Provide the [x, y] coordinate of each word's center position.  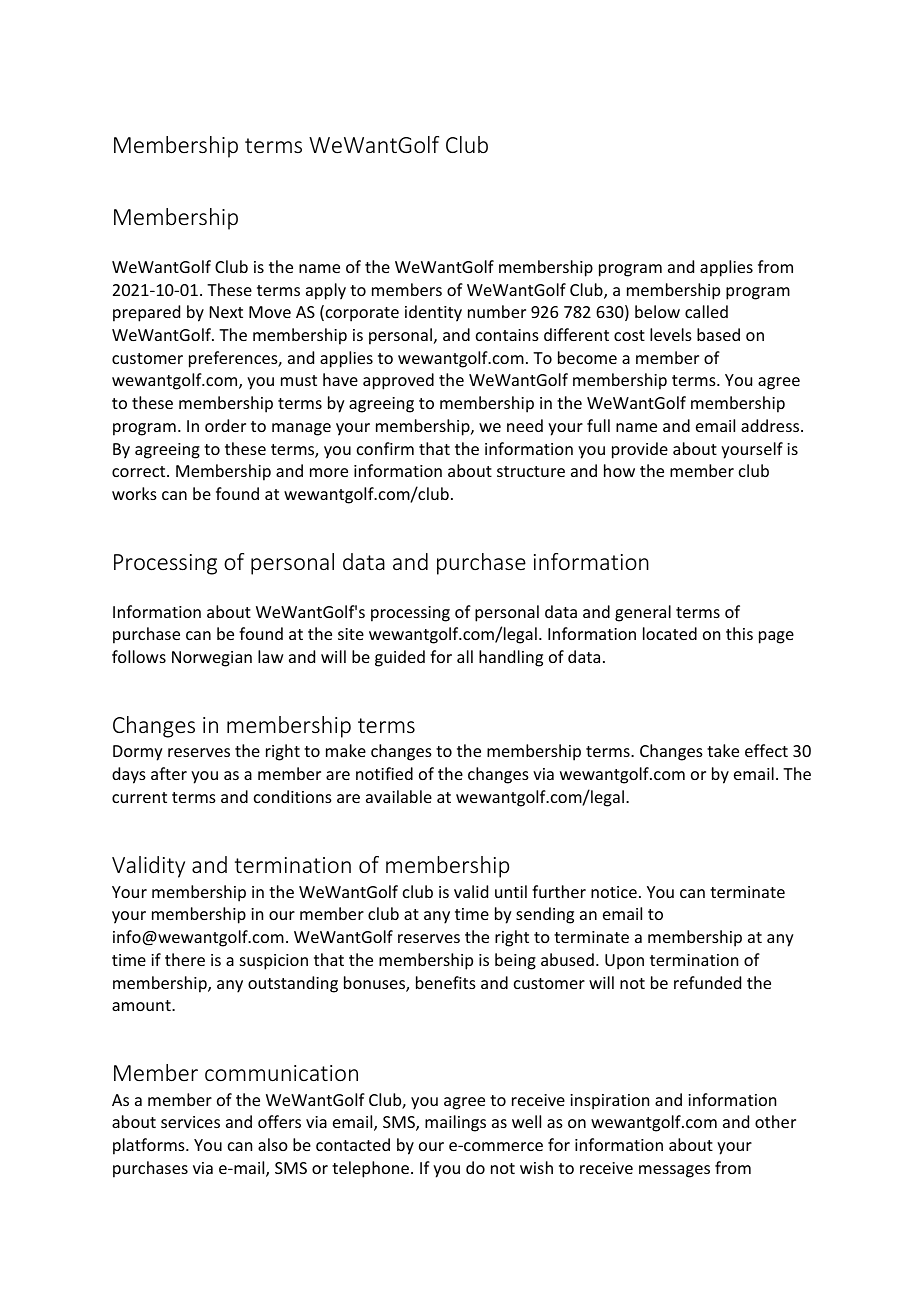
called [706, 311]
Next [226, 312]
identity [433, 313]
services [190, 1122]
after [169, 773]
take [723, 750]
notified [384, 773]
